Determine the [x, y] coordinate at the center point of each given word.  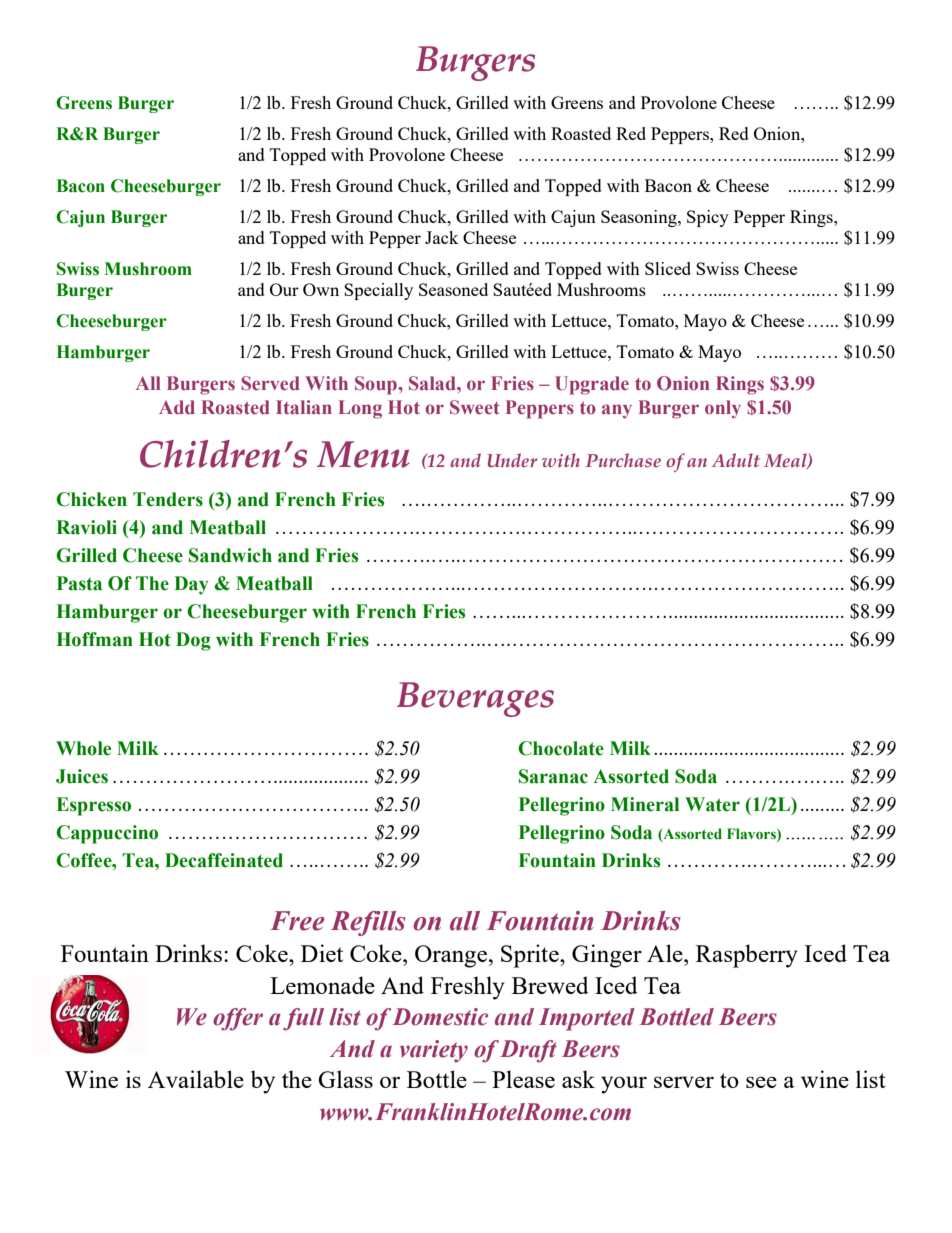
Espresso [94, 806]
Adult [736, 460]
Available [196, 1079]
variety [433, 1051]
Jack [441, 237]
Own [321, 289]
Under [512, 460]
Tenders [168, 499]
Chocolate [561, 748]
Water [712, 804]
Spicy [708, 218]
